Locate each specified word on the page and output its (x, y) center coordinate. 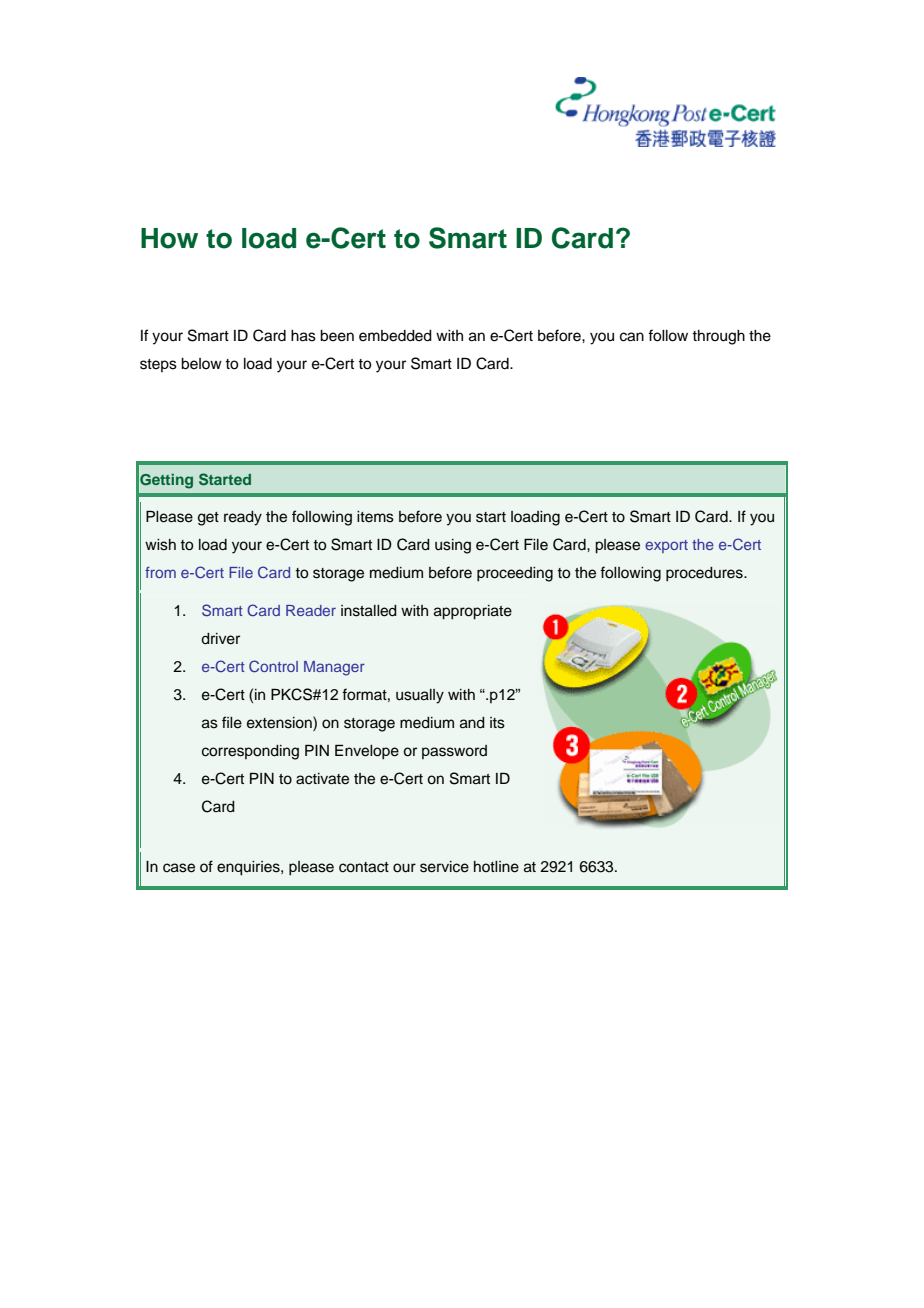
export (666, 546)
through (718, 337)
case (179, 868)
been (337, 336)
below (201, 364)
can (632, 337)
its (497, 723)
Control (273, 666)
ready (243, 518)
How (169, 238)
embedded (395, 336)
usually (420, 696)
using (453, 546)
